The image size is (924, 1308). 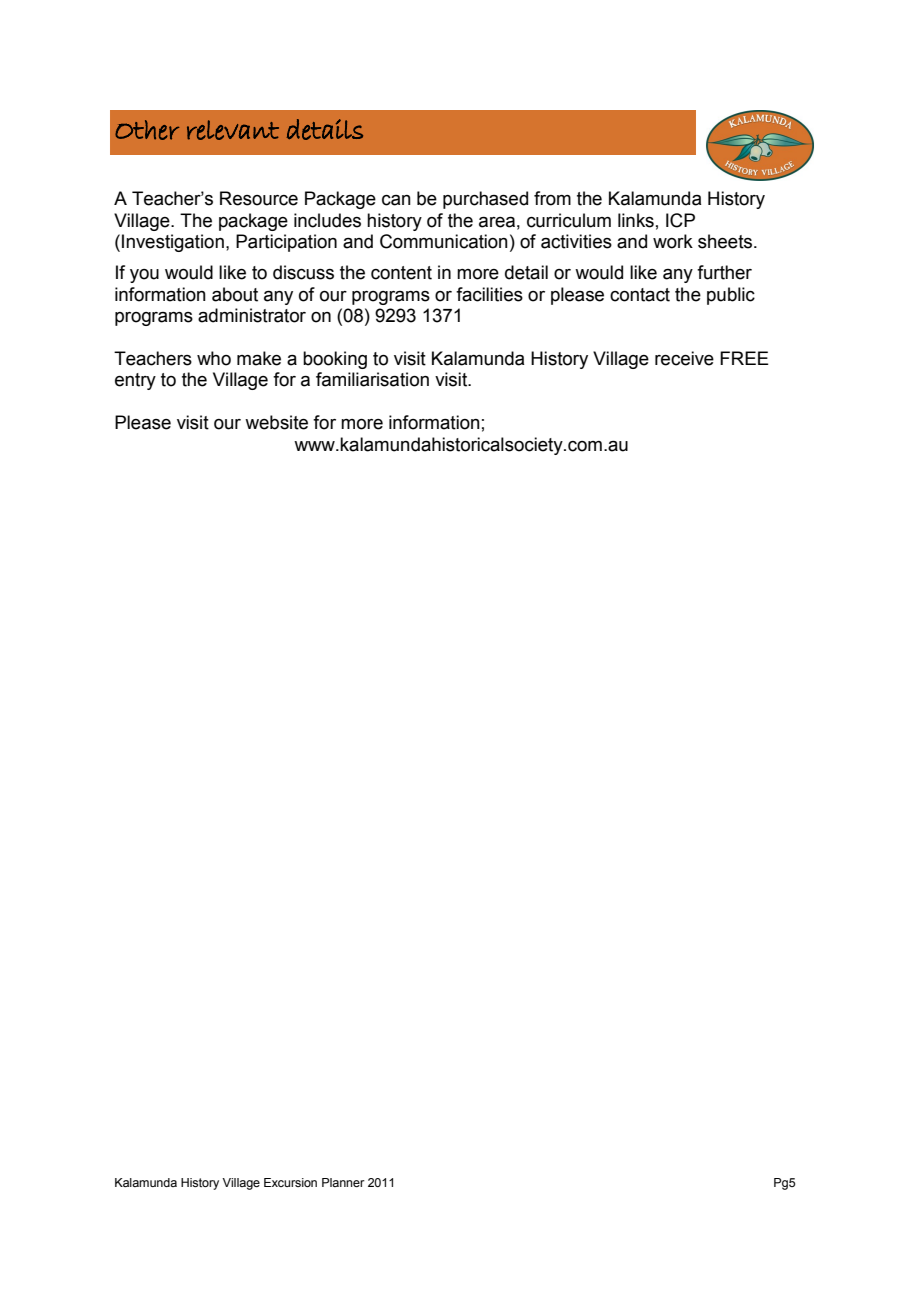 I want to click on public, so click(x=731, y=296).
